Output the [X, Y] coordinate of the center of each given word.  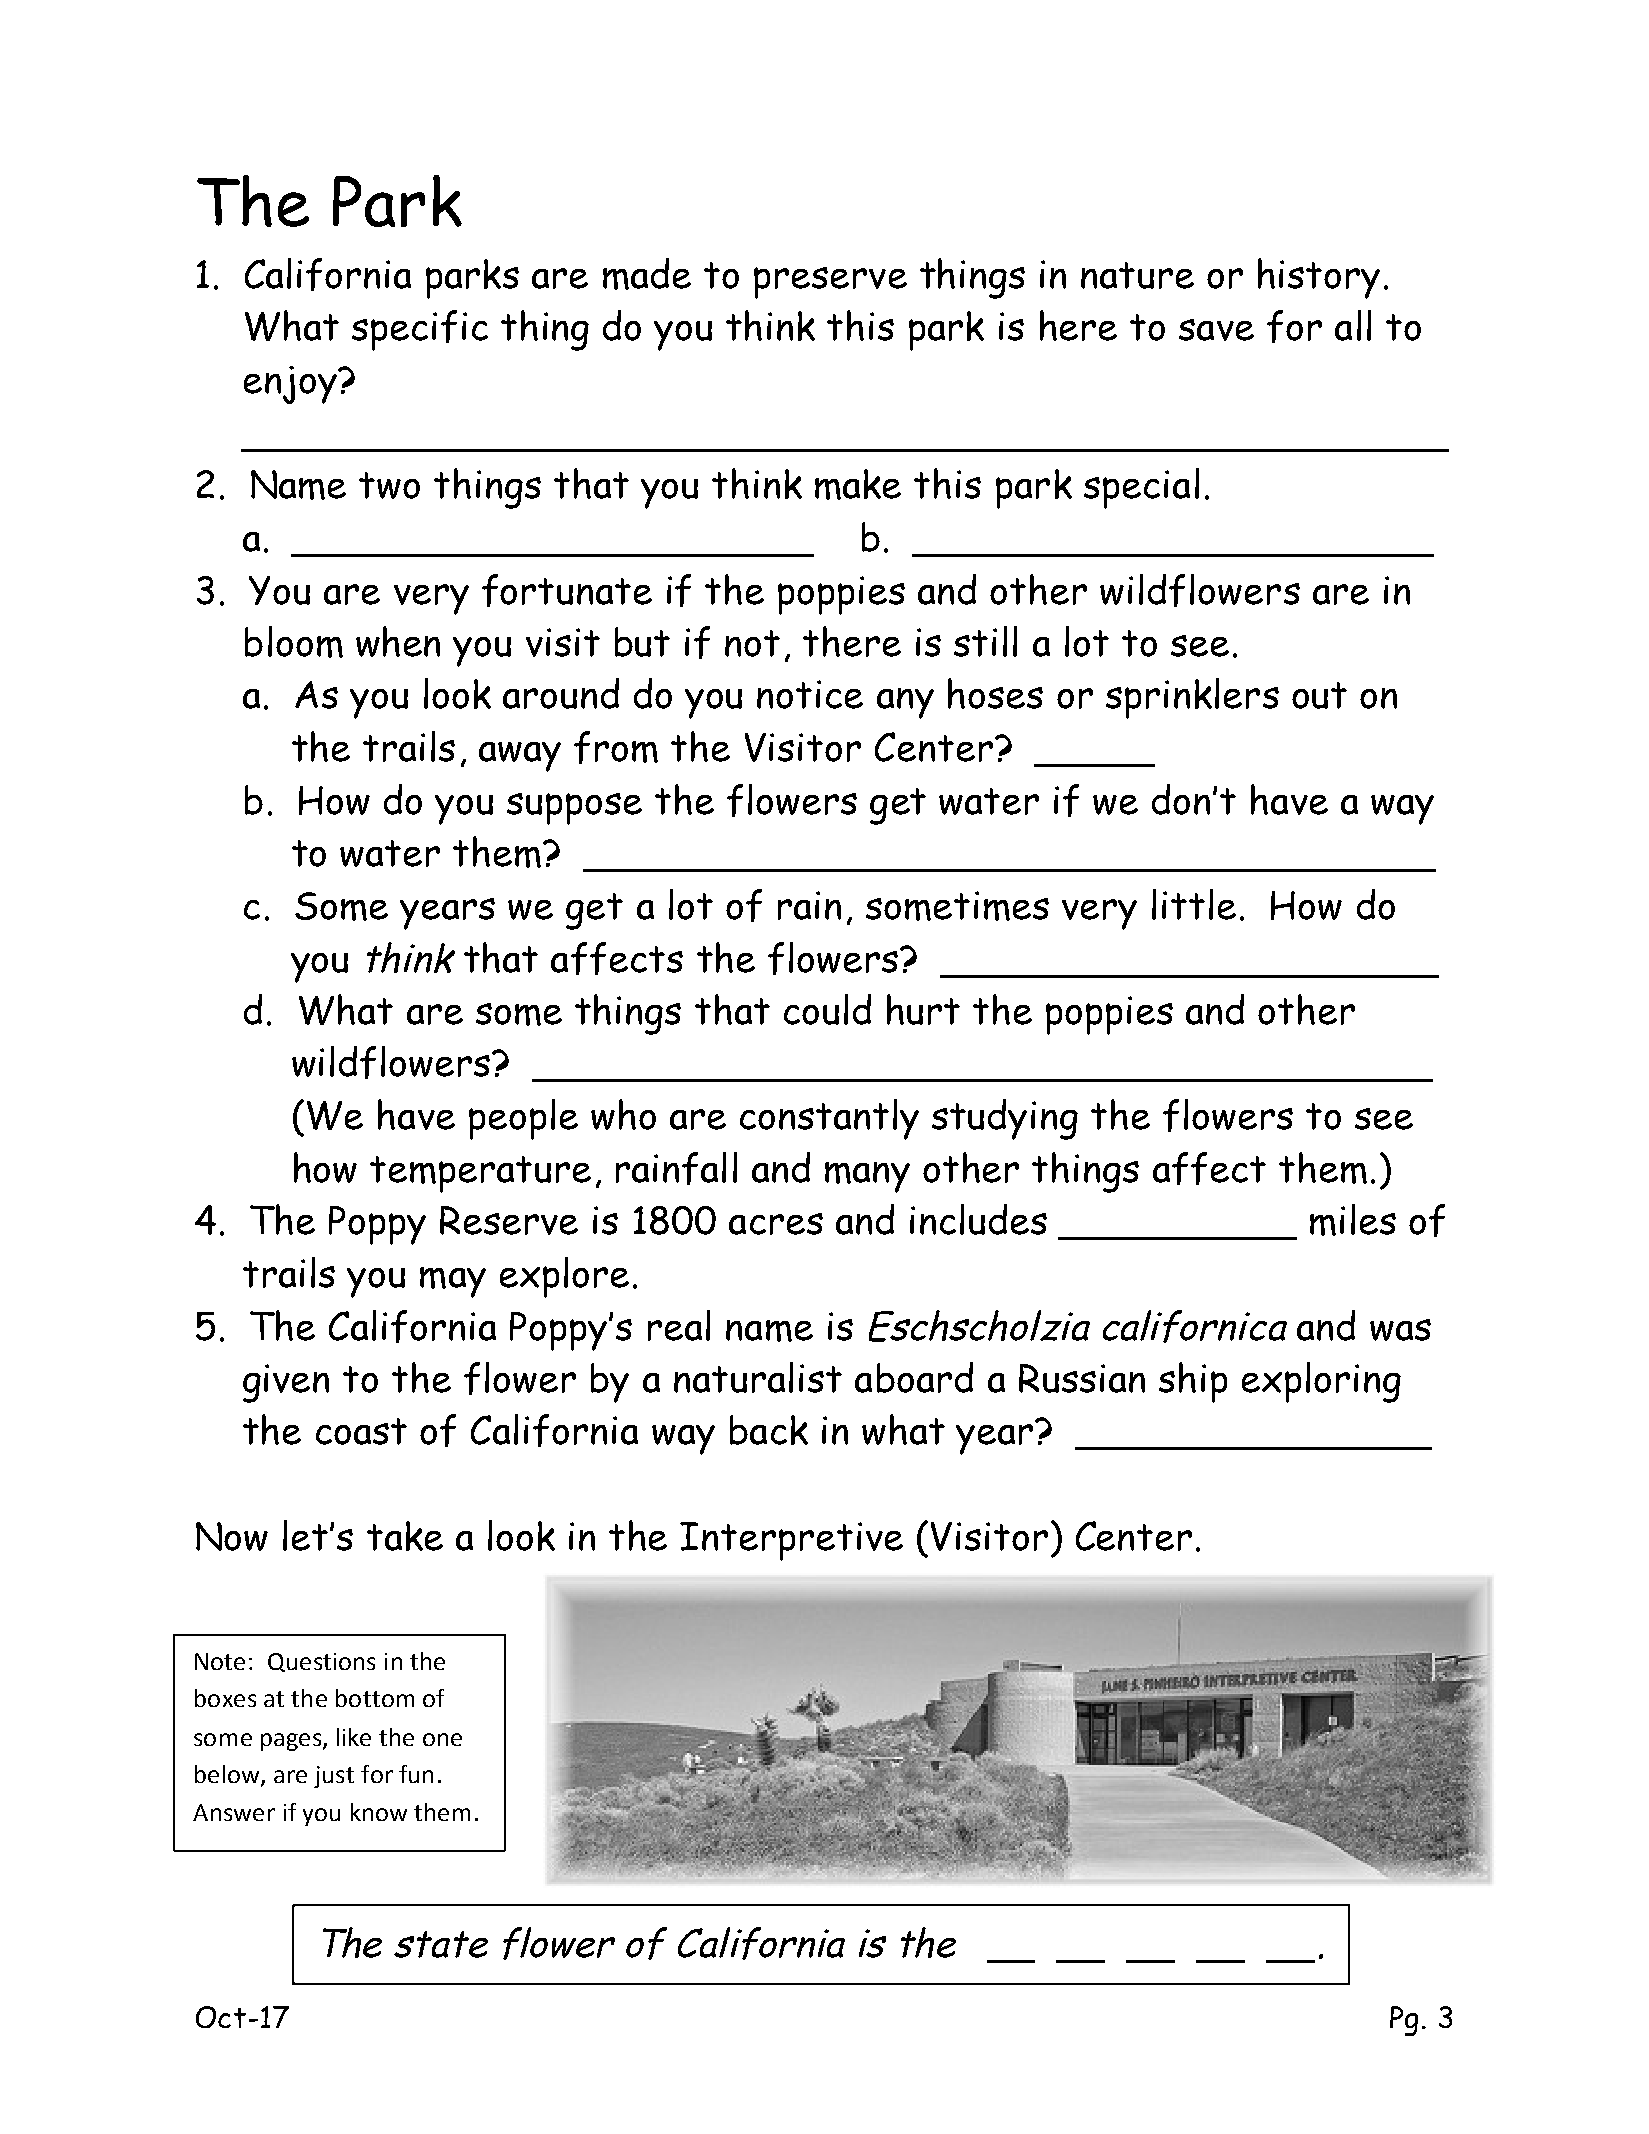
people [523, 1119]
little [1194, 904]
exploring [1321, 1382]
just [334, 1777]
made [647, 274]
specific [420, 330]
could [827, 1009]
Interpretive [791, 1541]
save [1216, 330]
